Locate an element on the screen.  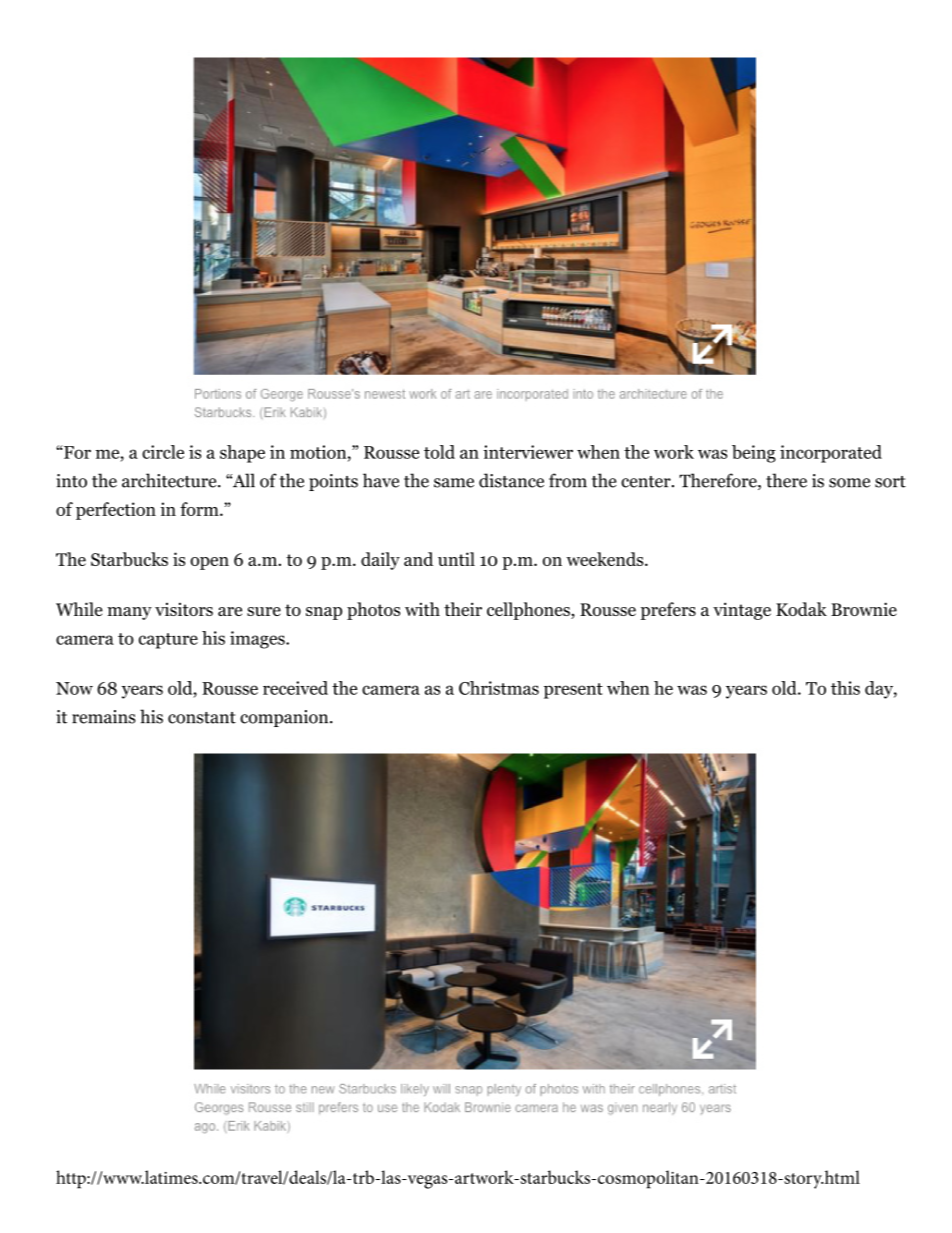
their is located at coordinates (463, 609).
